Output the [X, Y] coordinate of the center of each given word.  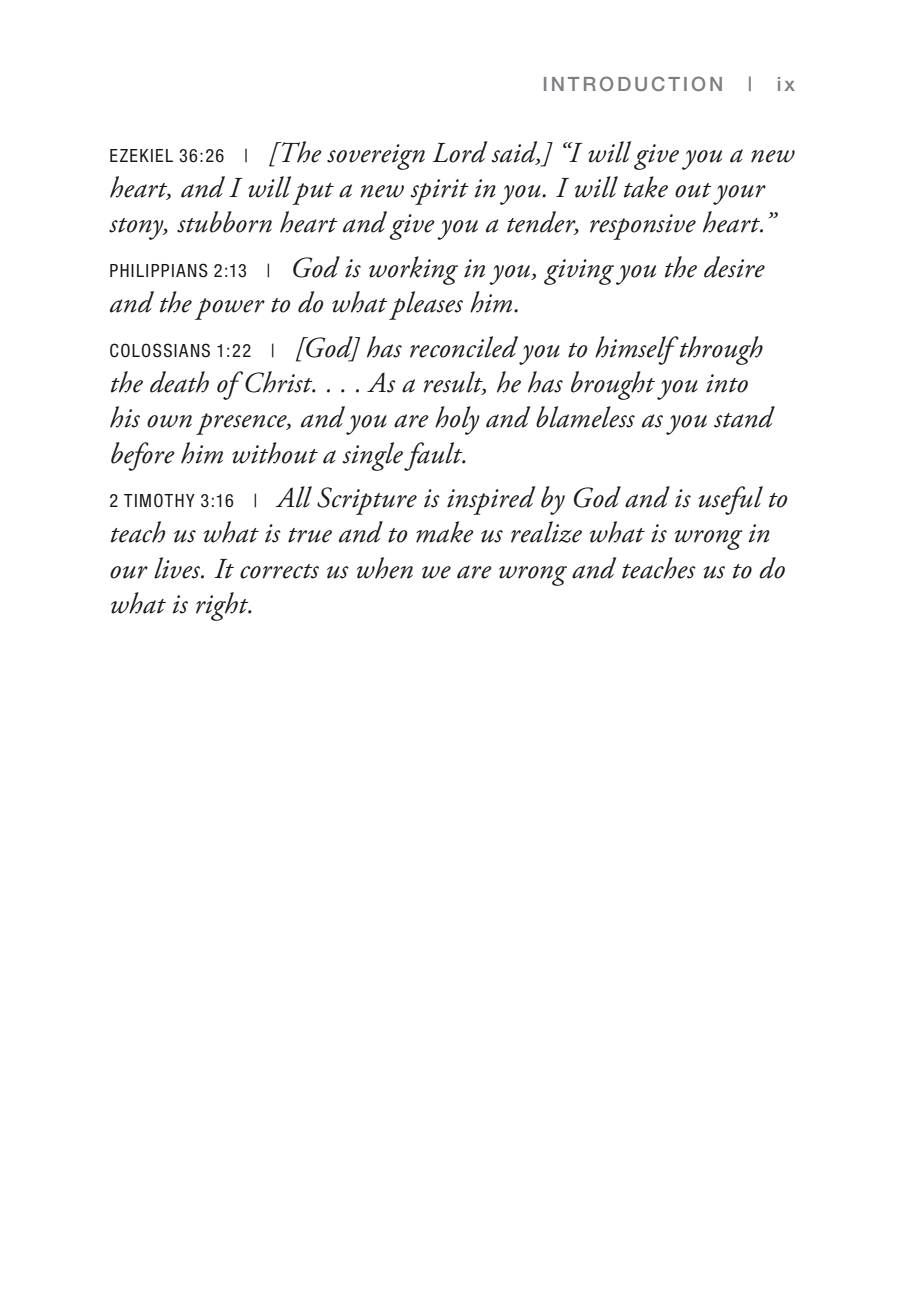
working [413, 270]
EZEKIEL [141, 155]
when [385, 568]
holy [457, 420]
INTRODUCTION [633, 83]
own [169, 421]
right [223, 606]
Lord [459, 152]
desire [734, 267]
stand [744, 417]
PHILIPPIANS [159, 270]
